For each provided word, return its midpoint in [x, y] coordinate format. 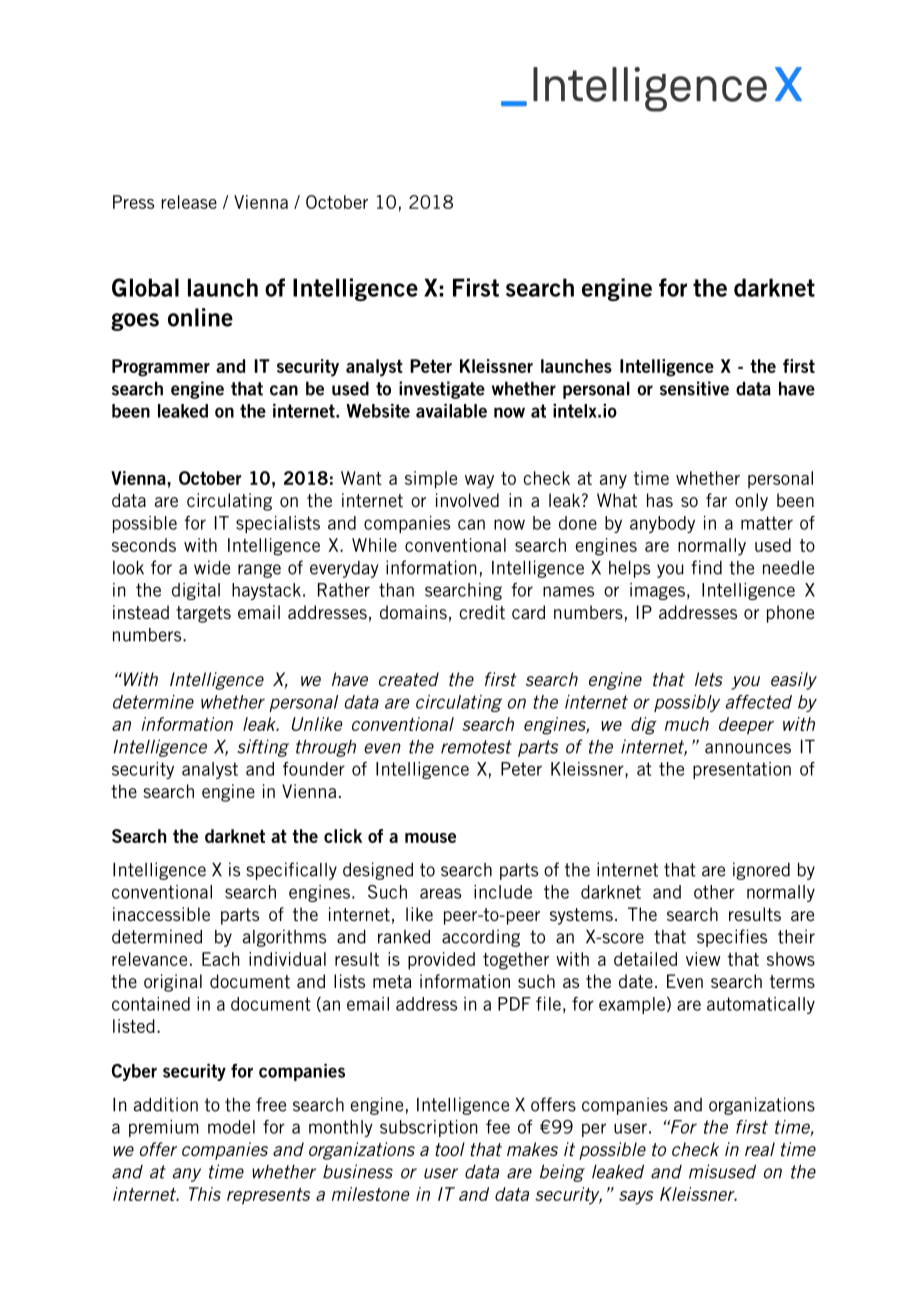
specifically [291, 871]
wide [212, 567]
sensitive [694, 388]
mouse [430, 838]
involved [467, 500]
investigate [442, 390]
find [706, 567]
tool [450, 1149]
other [714, 892]
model [231, 1127]
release [189, 202]
